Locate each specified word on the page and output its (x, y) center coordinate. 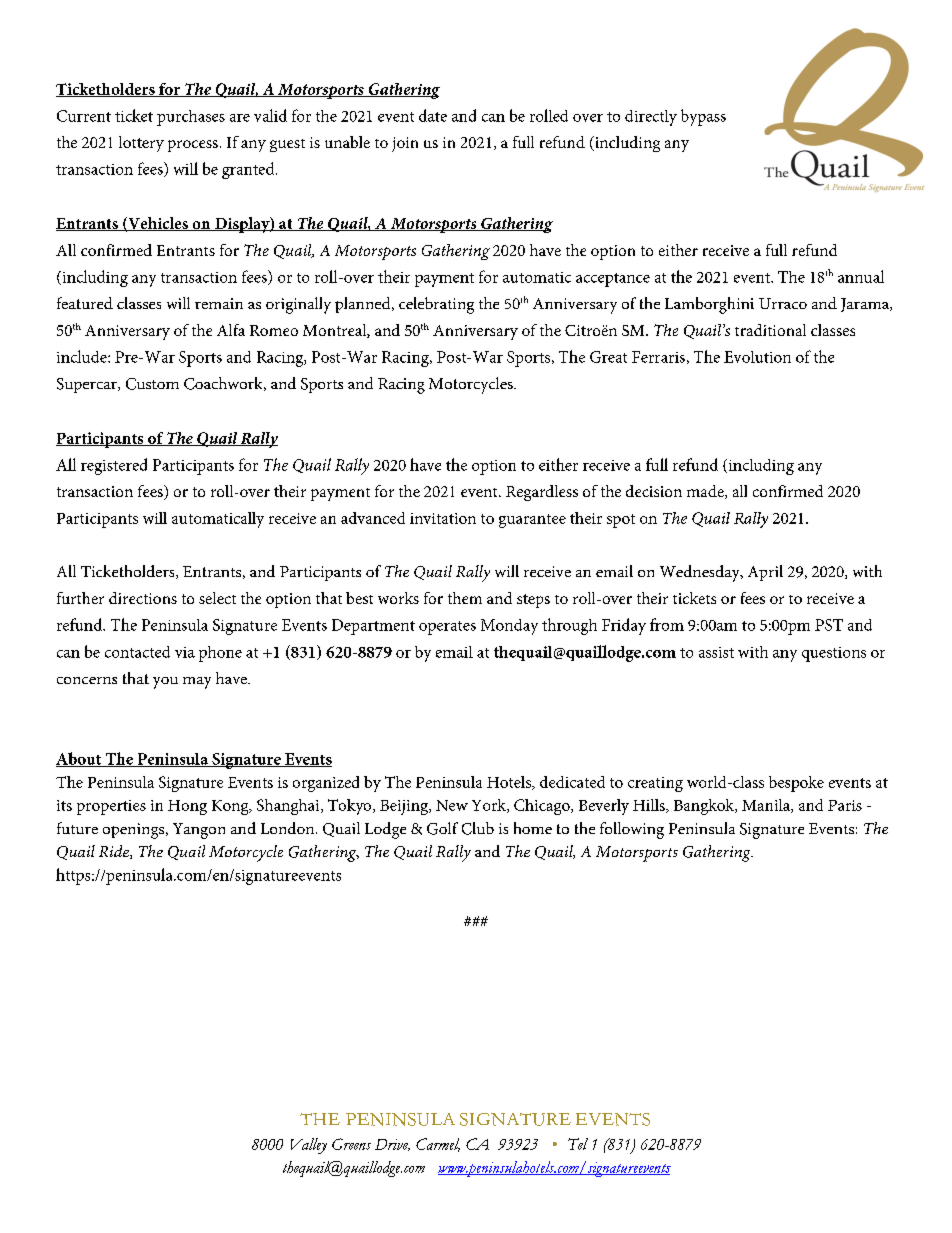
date (433, 115)
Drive (392, 1145)
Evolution (757, 357)
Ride (115, 852)
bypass (703, 117)
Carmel (438, 1145)
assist (716, 652)
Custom (152, 384)
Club (478, 828)
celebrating (436, 305)
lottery (141, 144)
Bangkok (705, 807)
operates (447, 628)
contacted (137, 652)
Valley (309, 1146)
